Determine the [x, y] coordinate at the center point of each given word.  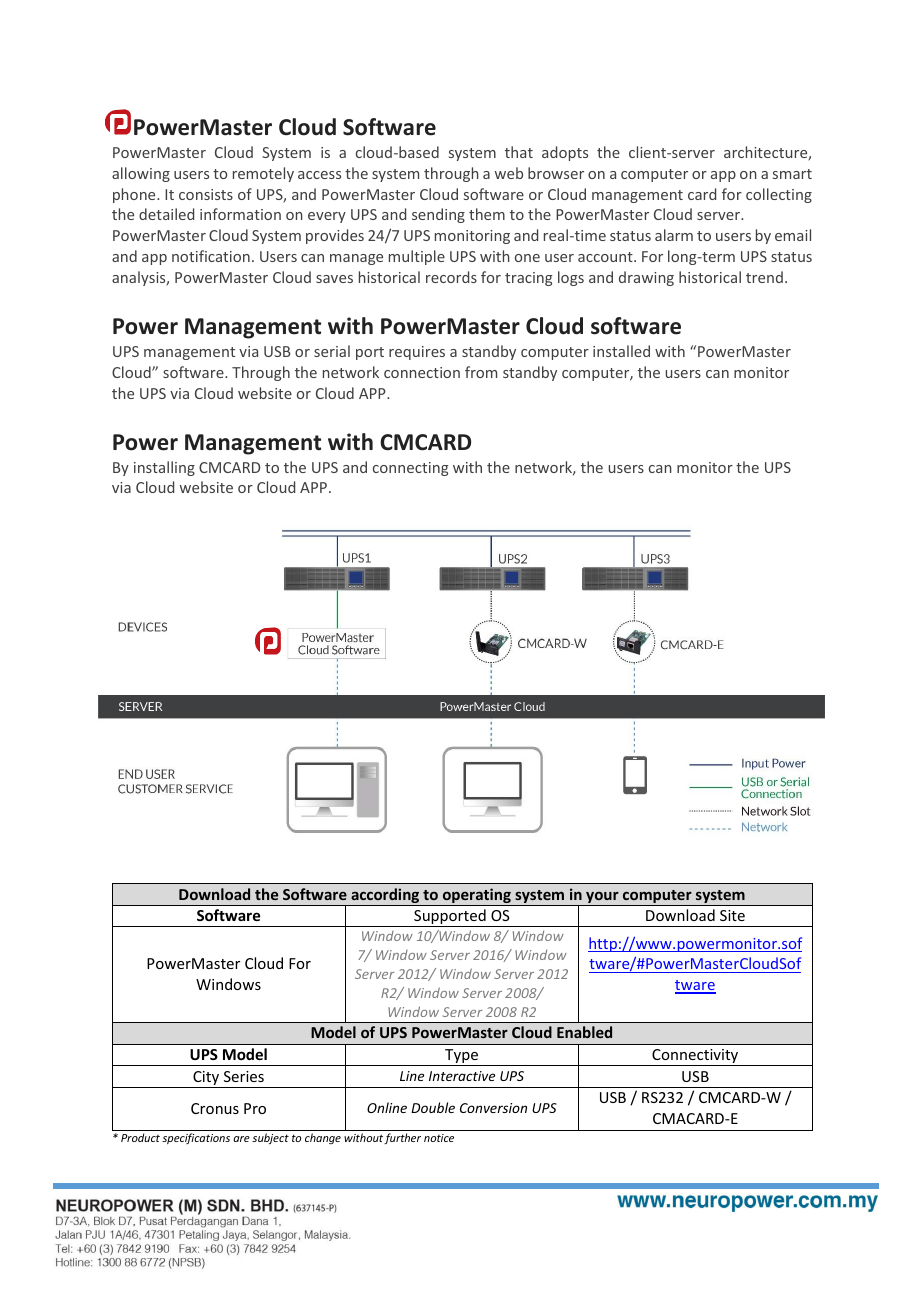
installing [164, 468]
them [487, 214]
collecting [779, 195]
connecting [411, 469]
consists [206, 194]
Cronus [215, 1108]
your [602, 897]
